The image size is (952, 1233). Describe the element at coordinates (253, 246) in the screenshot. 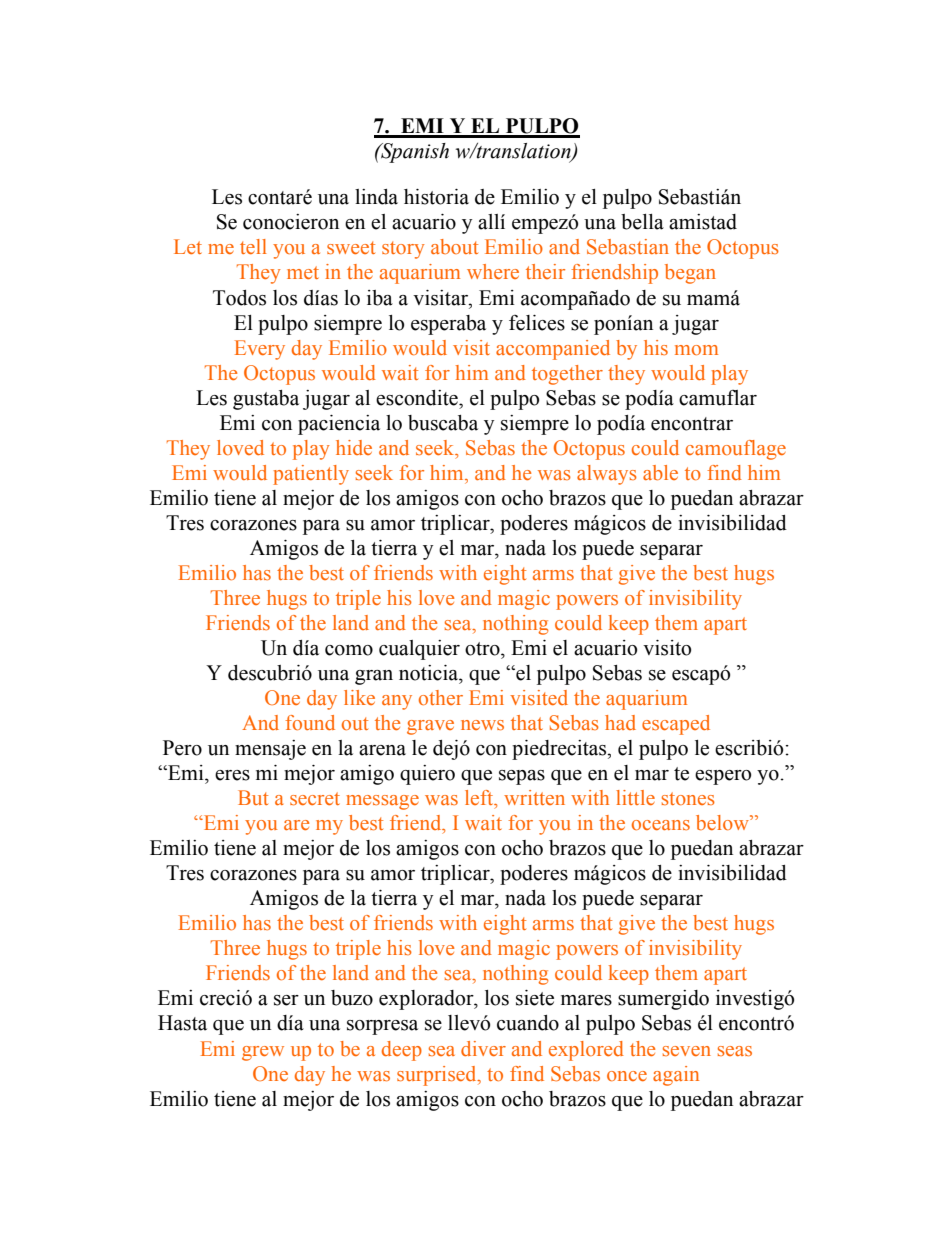

I see `tell` at that location.
